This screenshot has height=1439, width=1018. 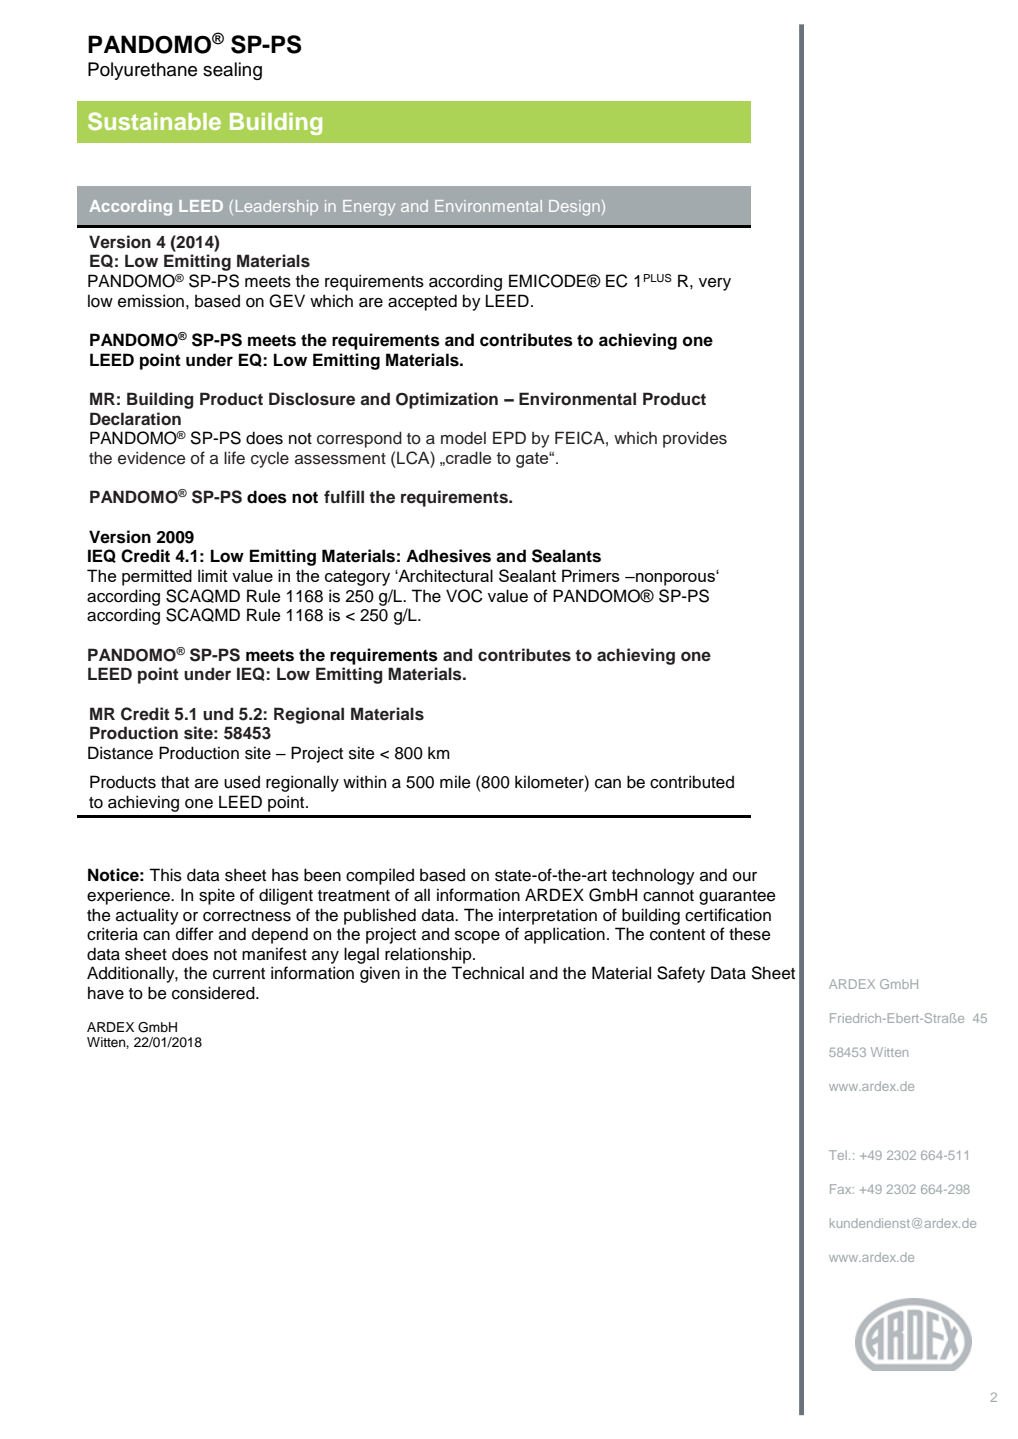 I want to click on Sustainable, so click(x=154, y=121).
